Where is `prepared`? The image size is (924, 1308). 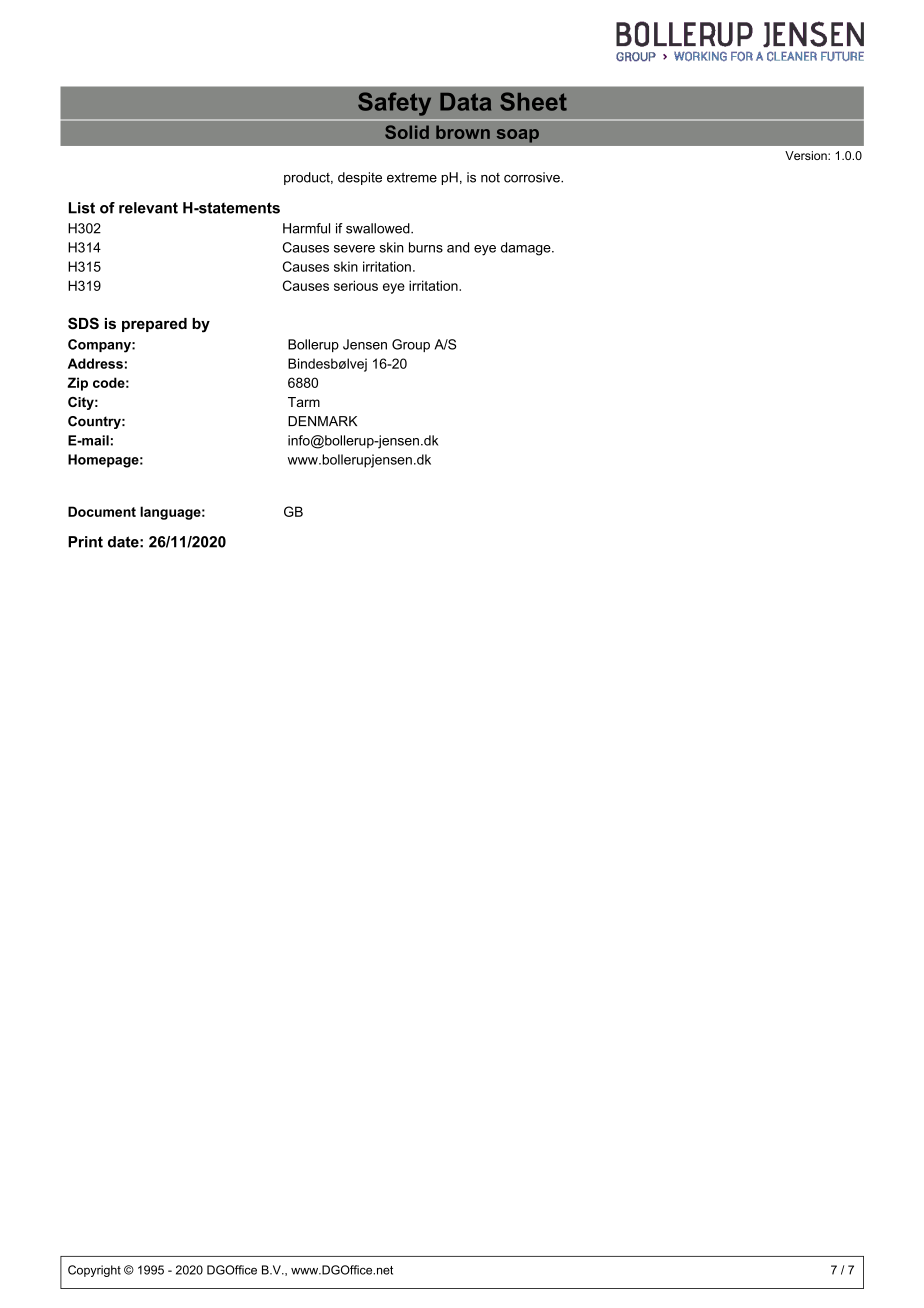
prepared is located at coordinates (154, 325).
